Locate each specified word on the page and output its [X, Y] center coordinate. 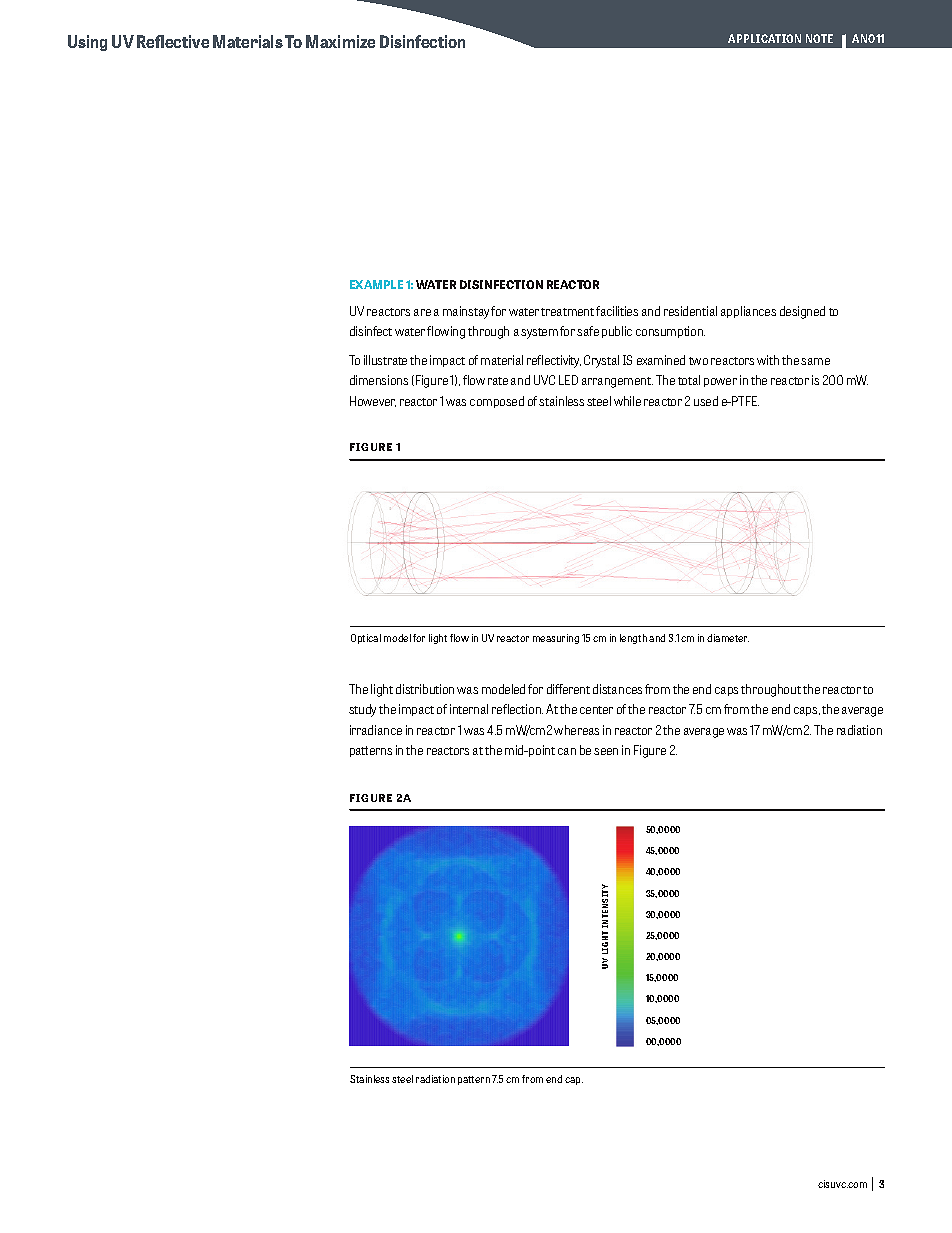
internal [469, 709]
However [373, 401]
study [362, 710]
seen [606, 751]
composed [497, 402]
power [720, 382]
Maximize [340, 41]
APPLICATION [764, 38]
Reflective [173, 41]
